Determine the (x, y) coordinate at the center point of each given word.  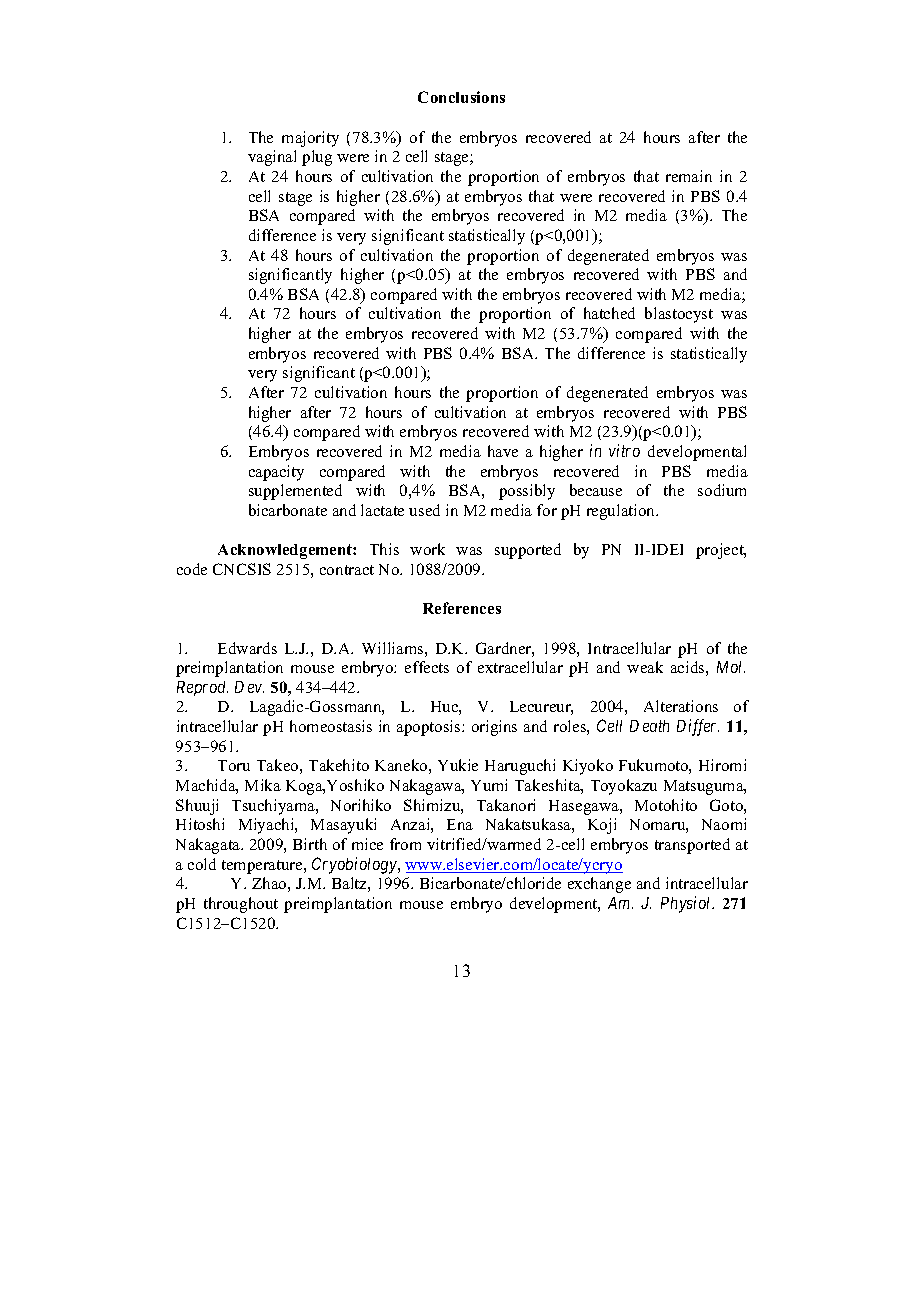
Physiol (687, 904)
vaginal (272, 158)
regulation (622, 512)
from (405, 844)
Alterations (681, 706)
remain (689, 176)
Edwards (247, 648)
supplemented (295, 492)
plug (317, 158)
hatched (609, 313)
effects (427, 667)
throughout (241, 905)
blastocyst (679, 315)
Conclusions (461, 97)
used (424, 510)
